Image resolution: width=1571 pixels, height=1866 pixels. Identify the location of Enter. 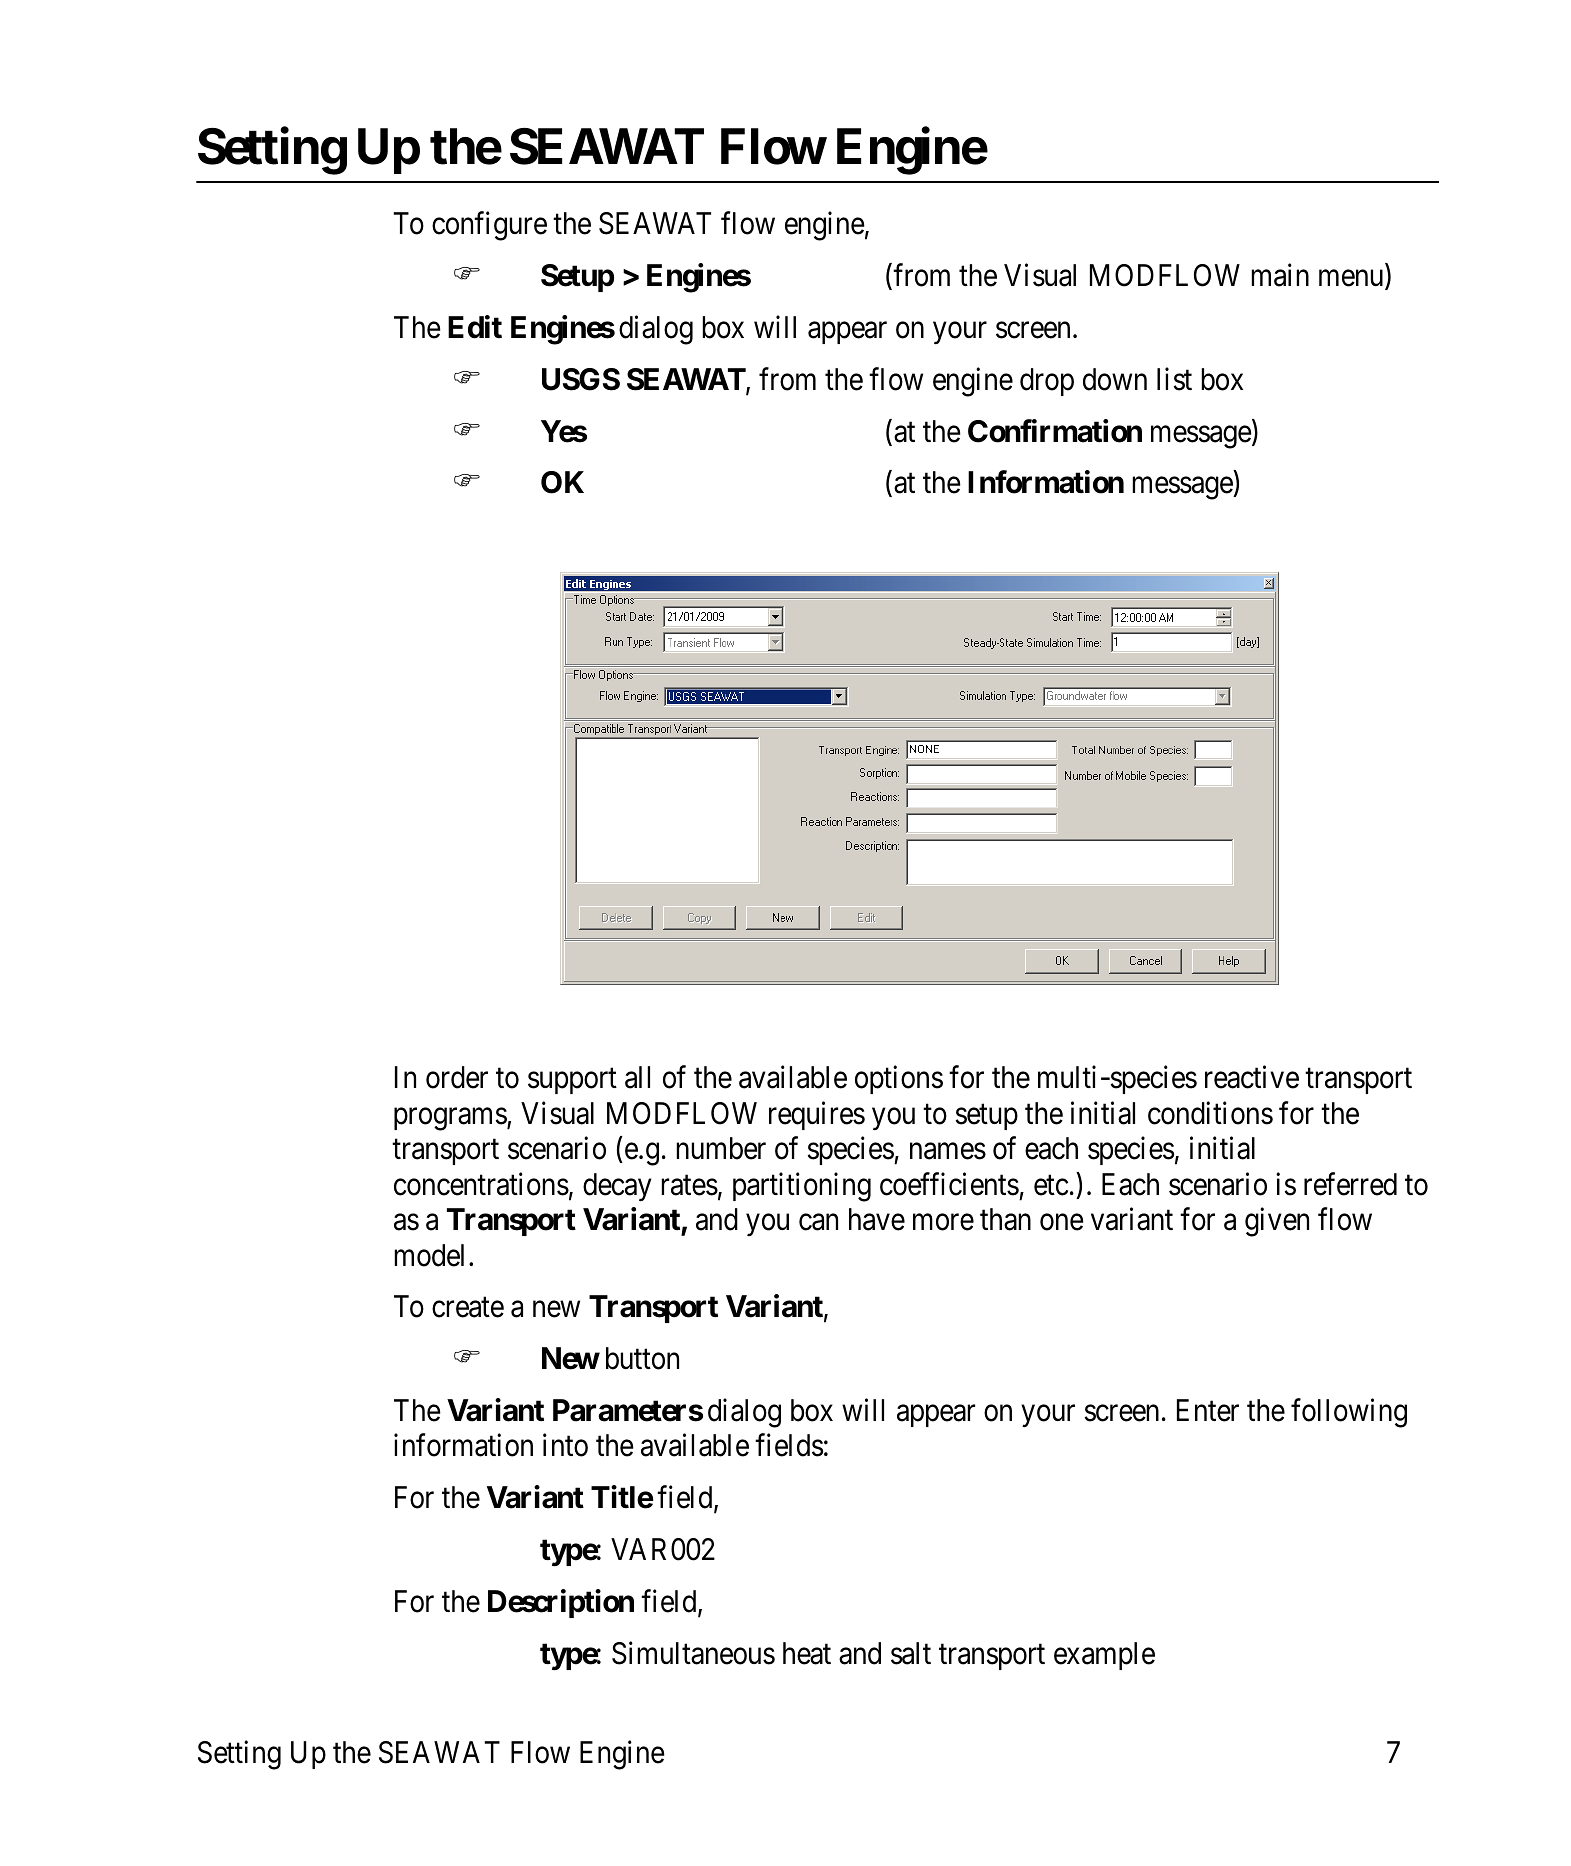
(1208, 1410).
